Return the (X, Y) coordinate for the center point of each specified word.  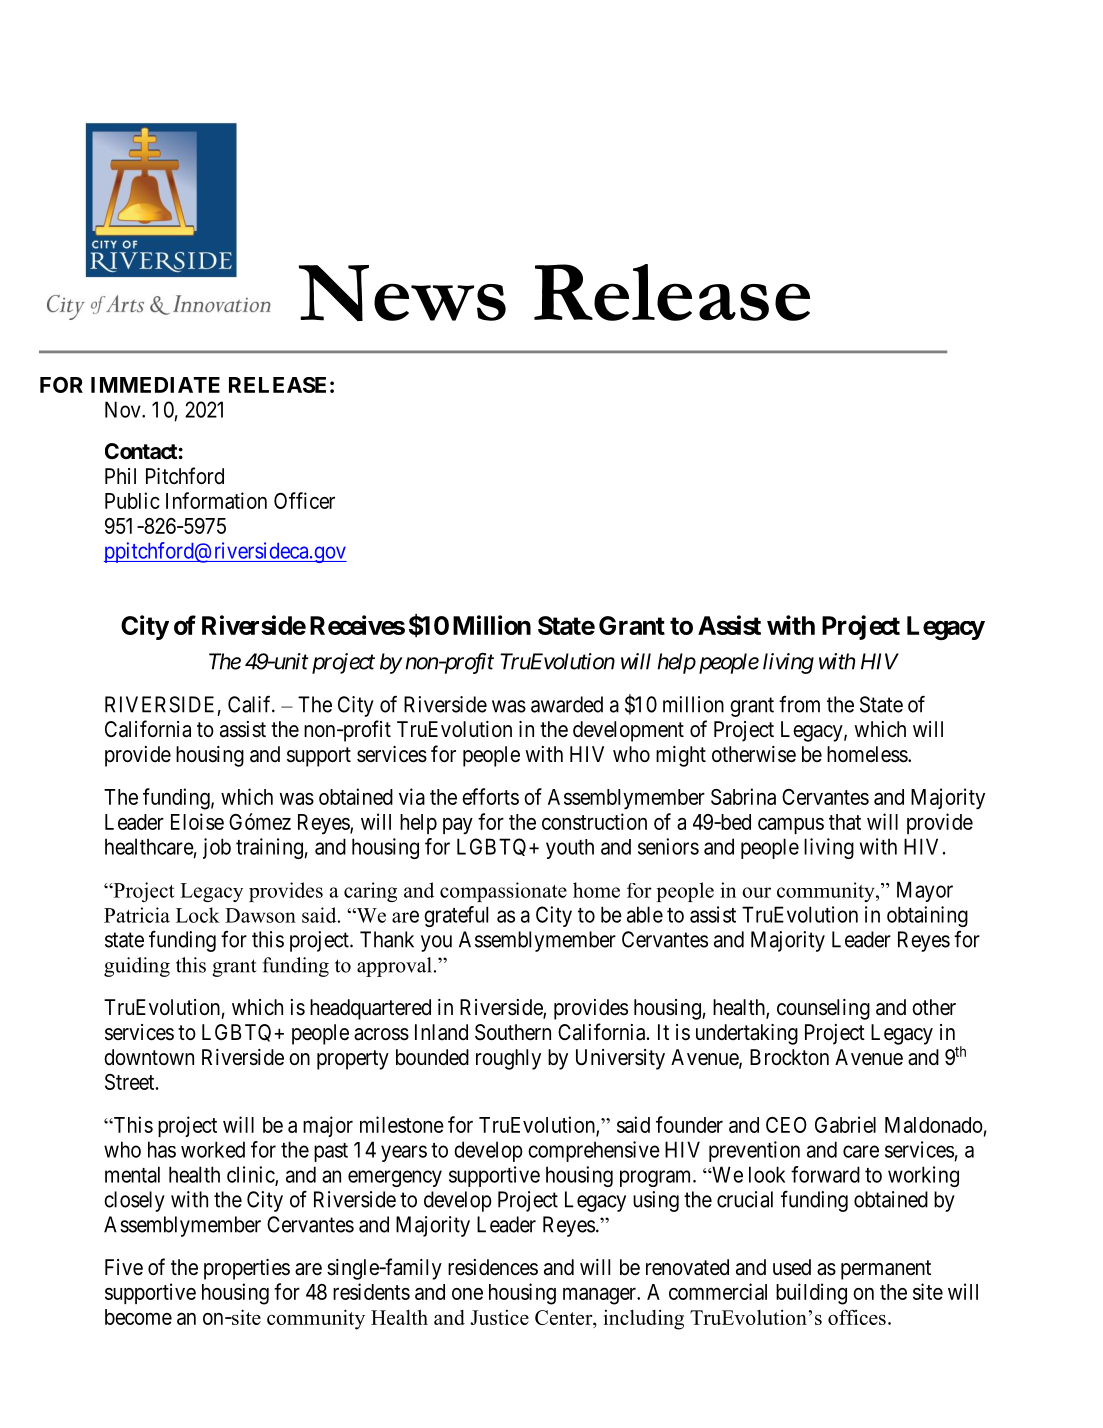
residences (493, 1267)
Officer (304, 500)
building (811, 1294)
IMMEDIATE (155, 385)
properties (247, 1269)
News (402, 293)
